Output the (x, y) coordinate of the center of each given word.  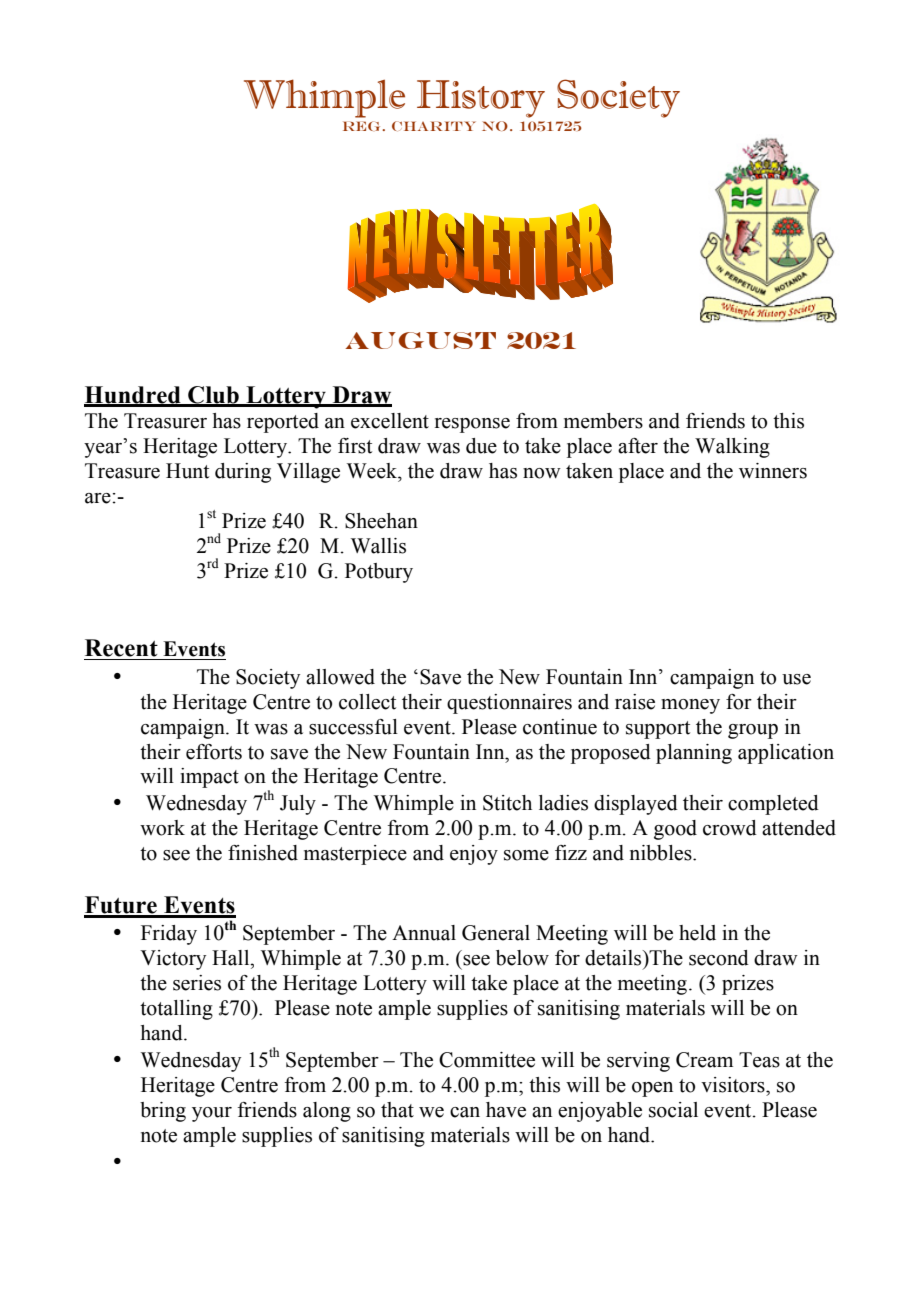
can (465, 1112)
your (212, 1114)
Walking (732, 448)
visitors (734, 1085)
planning (694, 754)
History (481, 99)
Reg (363, 126)
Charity (434, 126)
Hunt (187, 471)
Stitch (507, 803)
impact (209, 778)
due (481, 446)
